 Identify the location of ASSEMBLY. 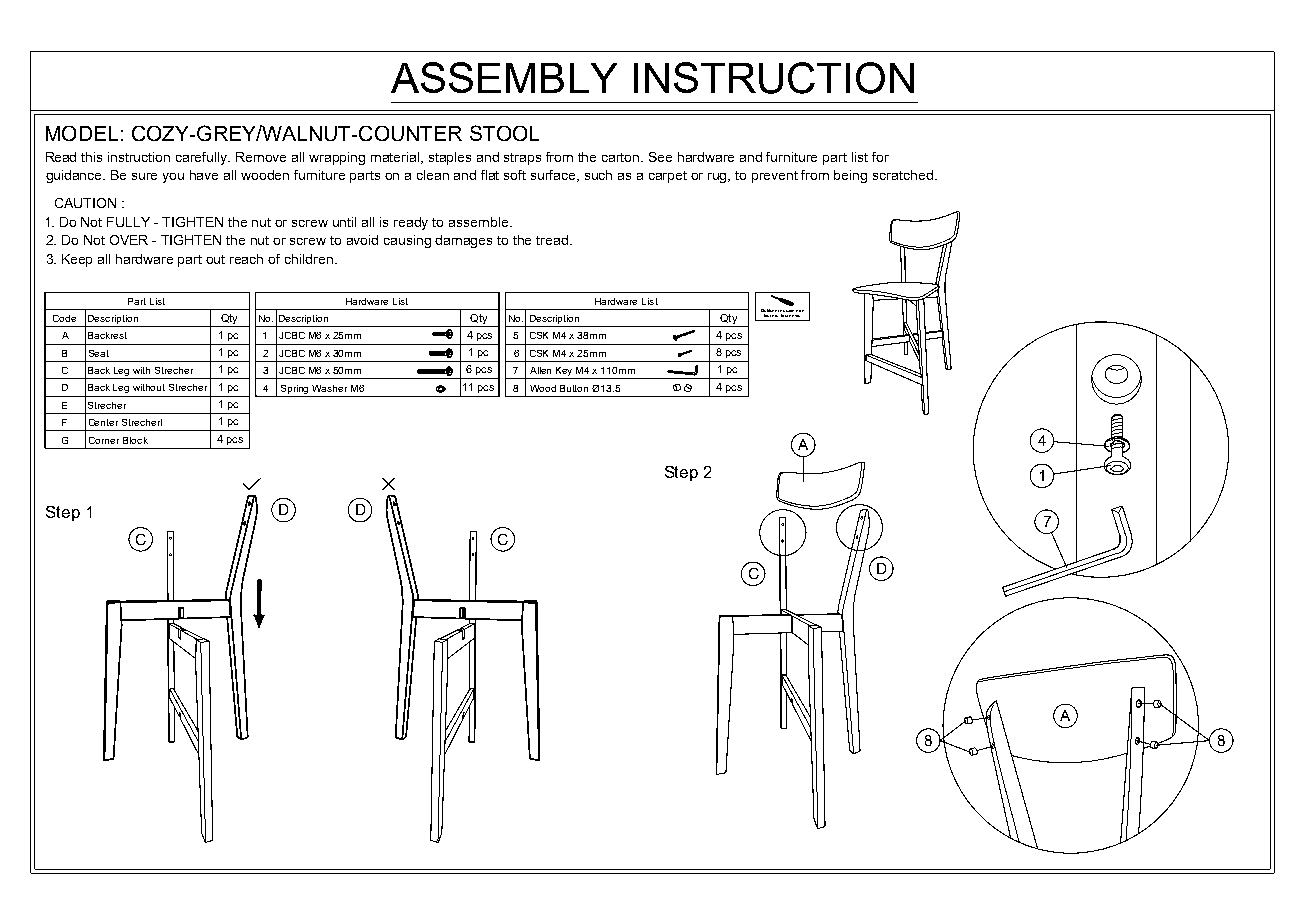
(504, 77).
